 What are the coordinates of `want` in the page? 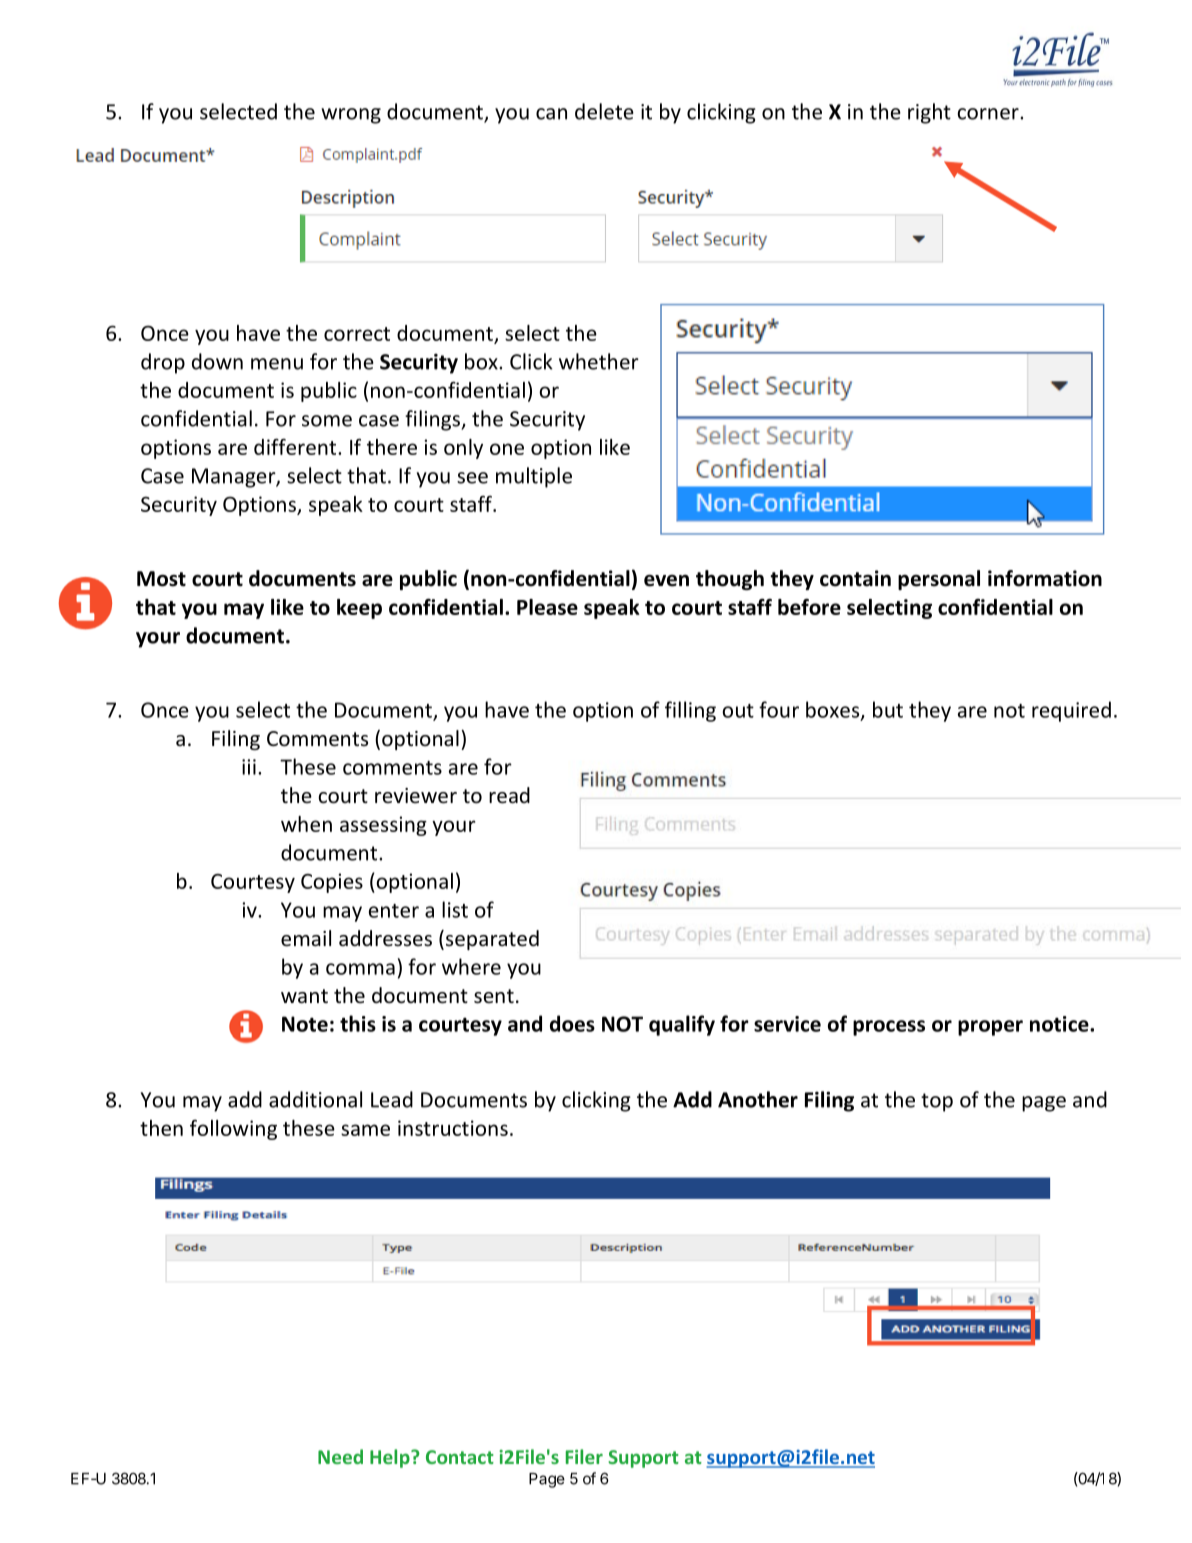 It's located at (304, 996).
